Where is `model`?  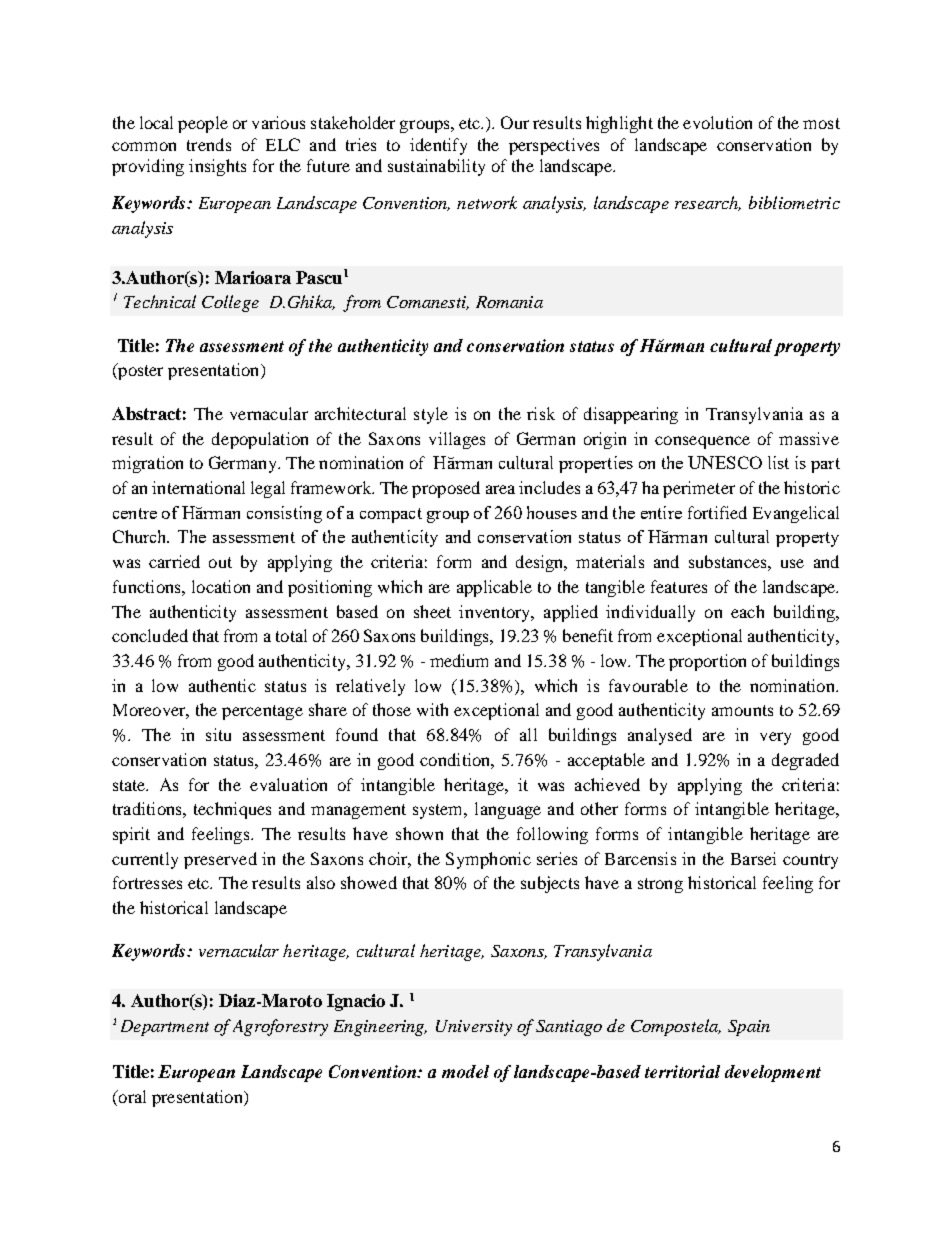
model is located at coordinates (465, 1071).
